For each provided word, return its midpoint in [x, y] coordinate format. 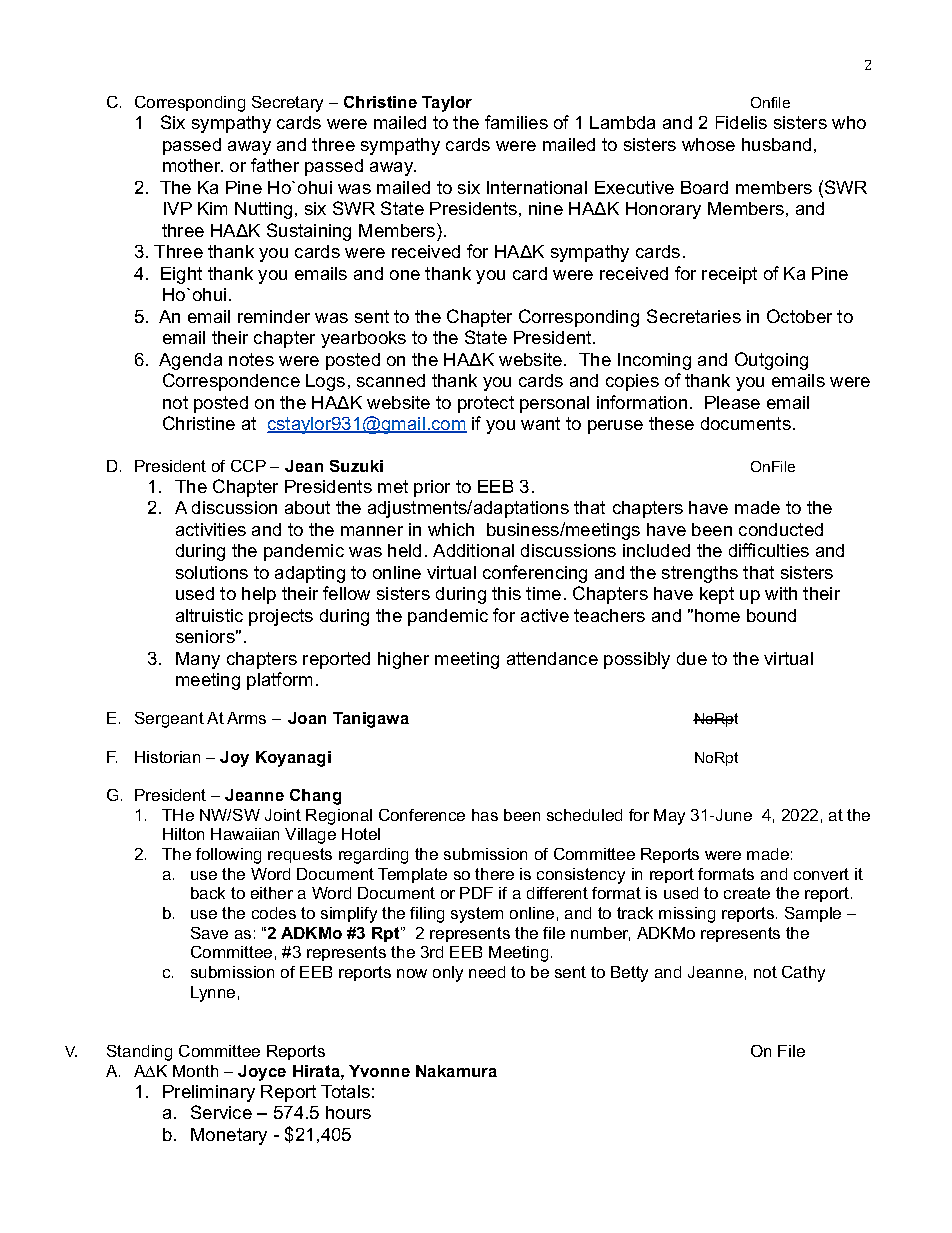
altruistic [209, 615]
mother [193, 165]
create [747, 893]
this [506, 593]
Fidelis [741, 122]
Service [221, 1112]
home [717, 615]
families [516, 122]
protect [486, 404]
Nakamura [456, 1071]
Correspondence [231, 382]
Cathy [803, 974]
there [494, 874]
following [228, 856]
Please [732, 402]
